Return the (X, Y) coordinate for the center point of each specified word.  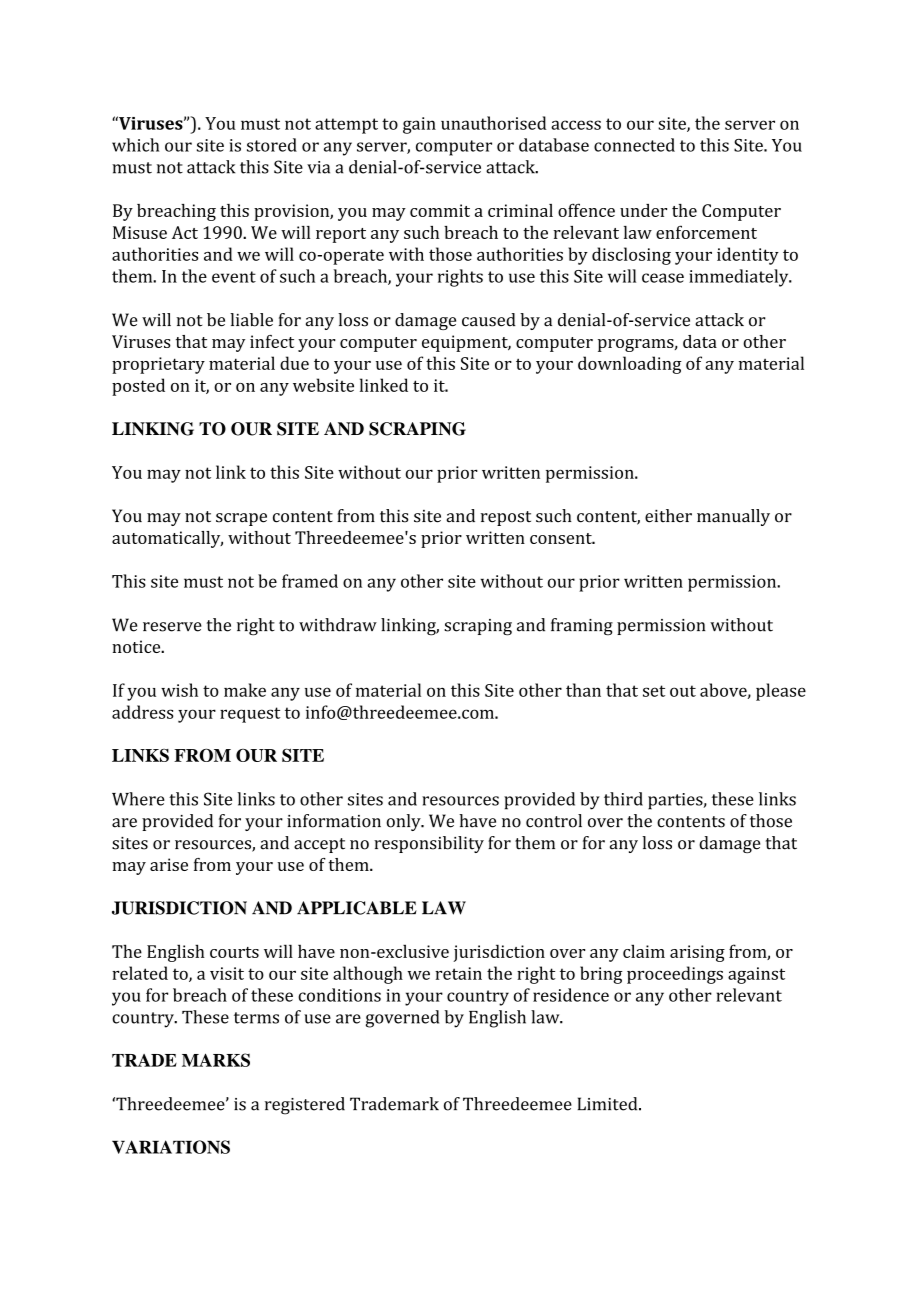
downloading (630, 365)
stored (272, 145)
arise (169, 864)
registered (305, 1106)
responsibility (429, 844)
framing (582, 627)
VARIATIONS (171, 1147)
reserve (172, 627)
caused (489, 320)
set (654, 691)
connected (634, 145)
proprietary (158, 365)
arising (697, 953)
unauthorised (494, 123)
